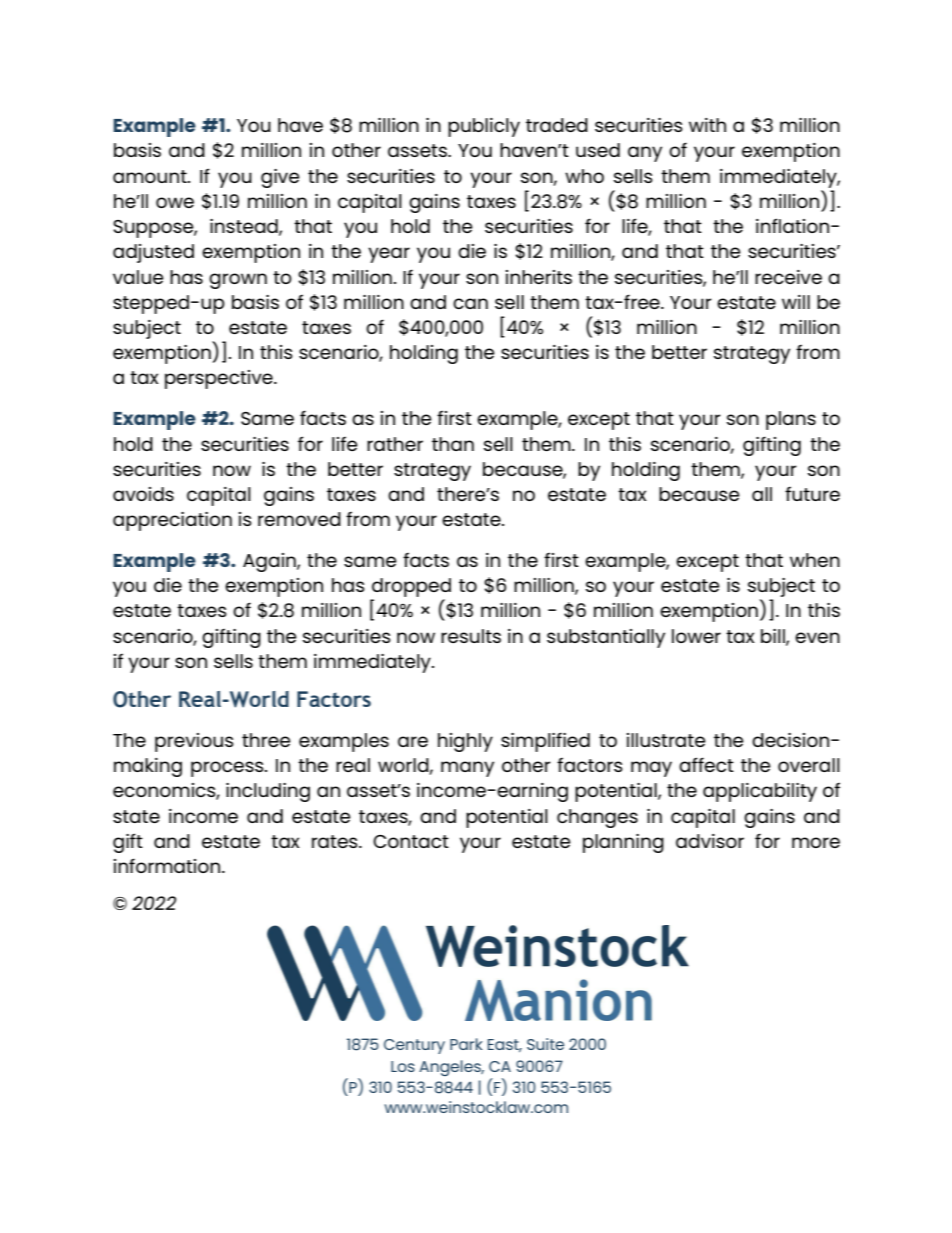  What do you see at coordinates (280, 178) in the page?
I see `give` at bounding box center [280, 178].
